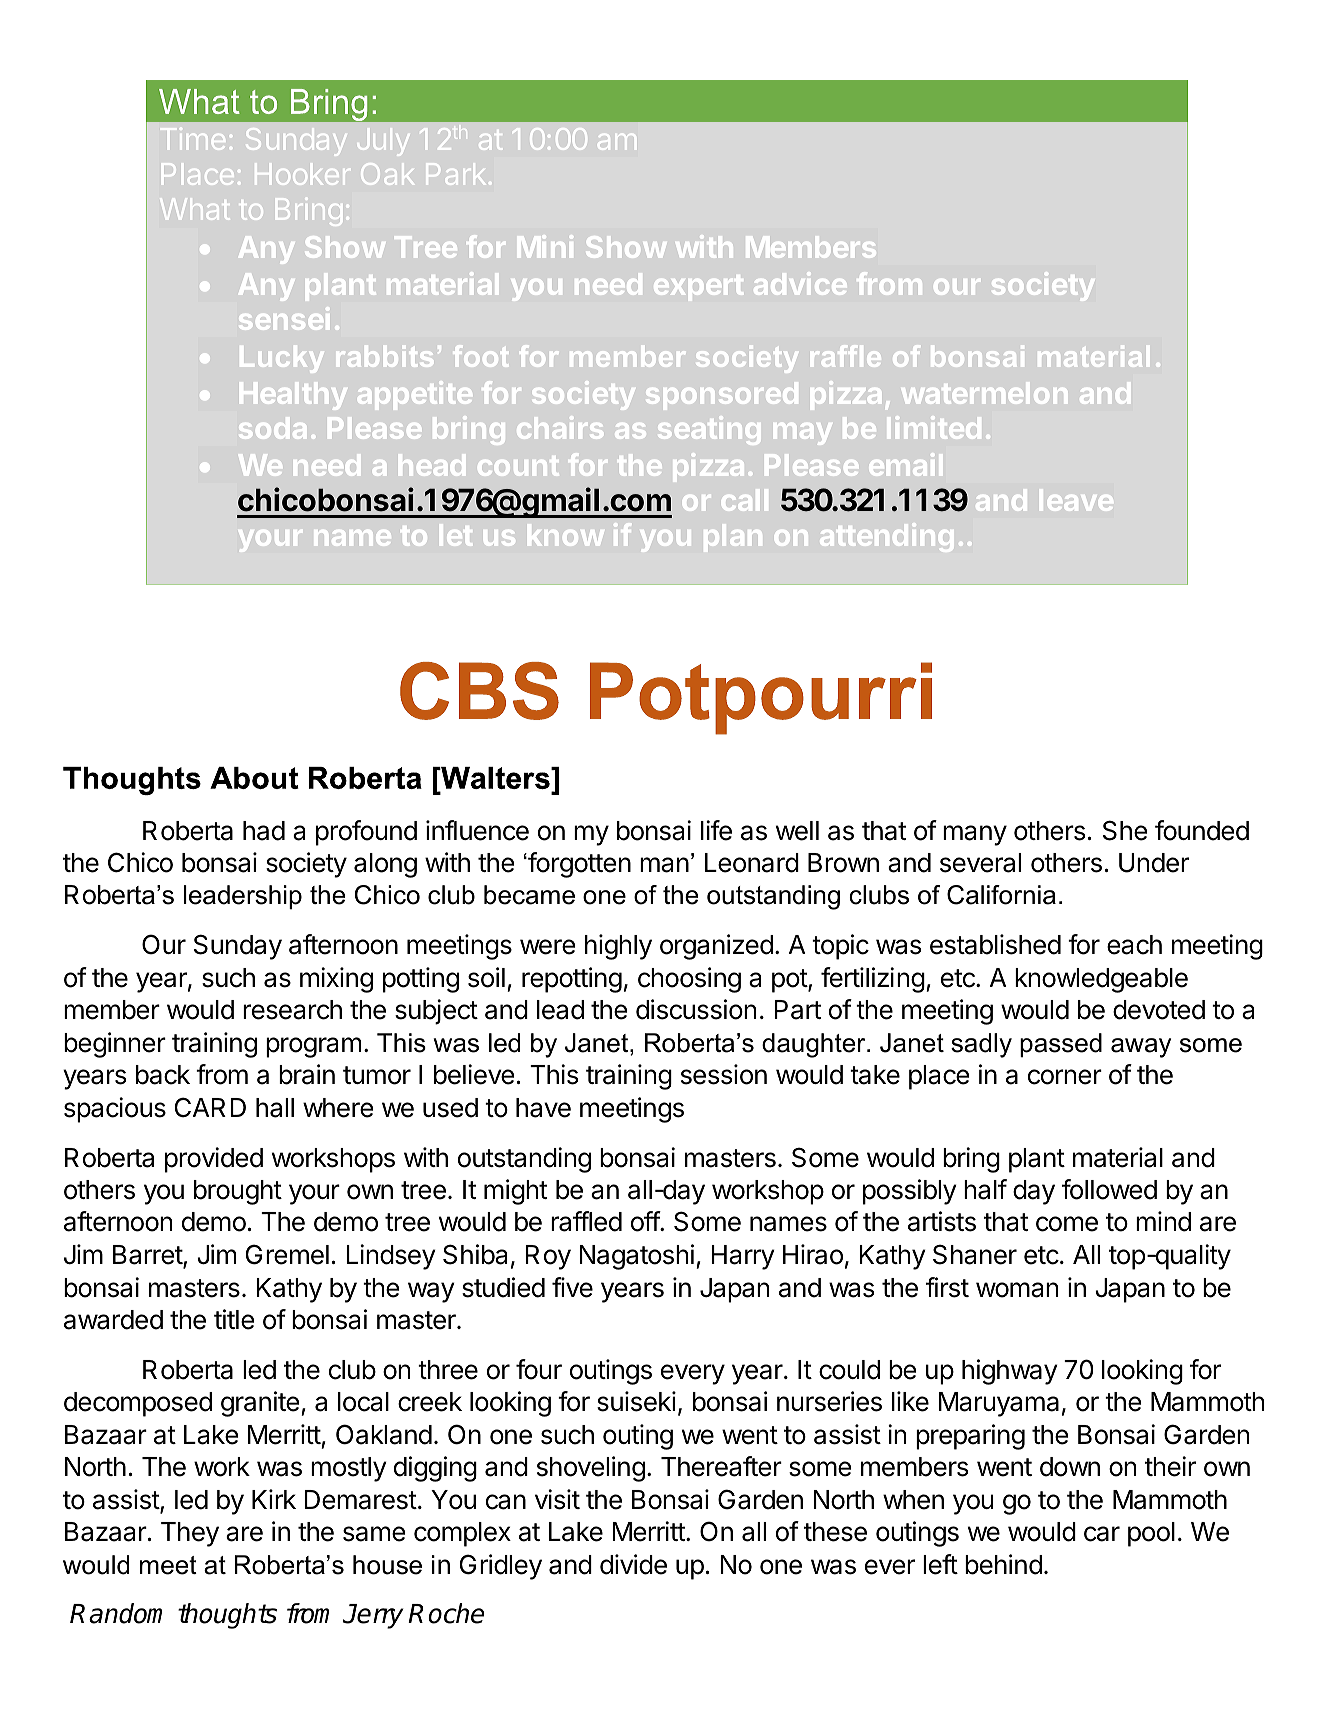 This document has width=1334, height=1726. I want to click on brought, so click(238, 1192).
